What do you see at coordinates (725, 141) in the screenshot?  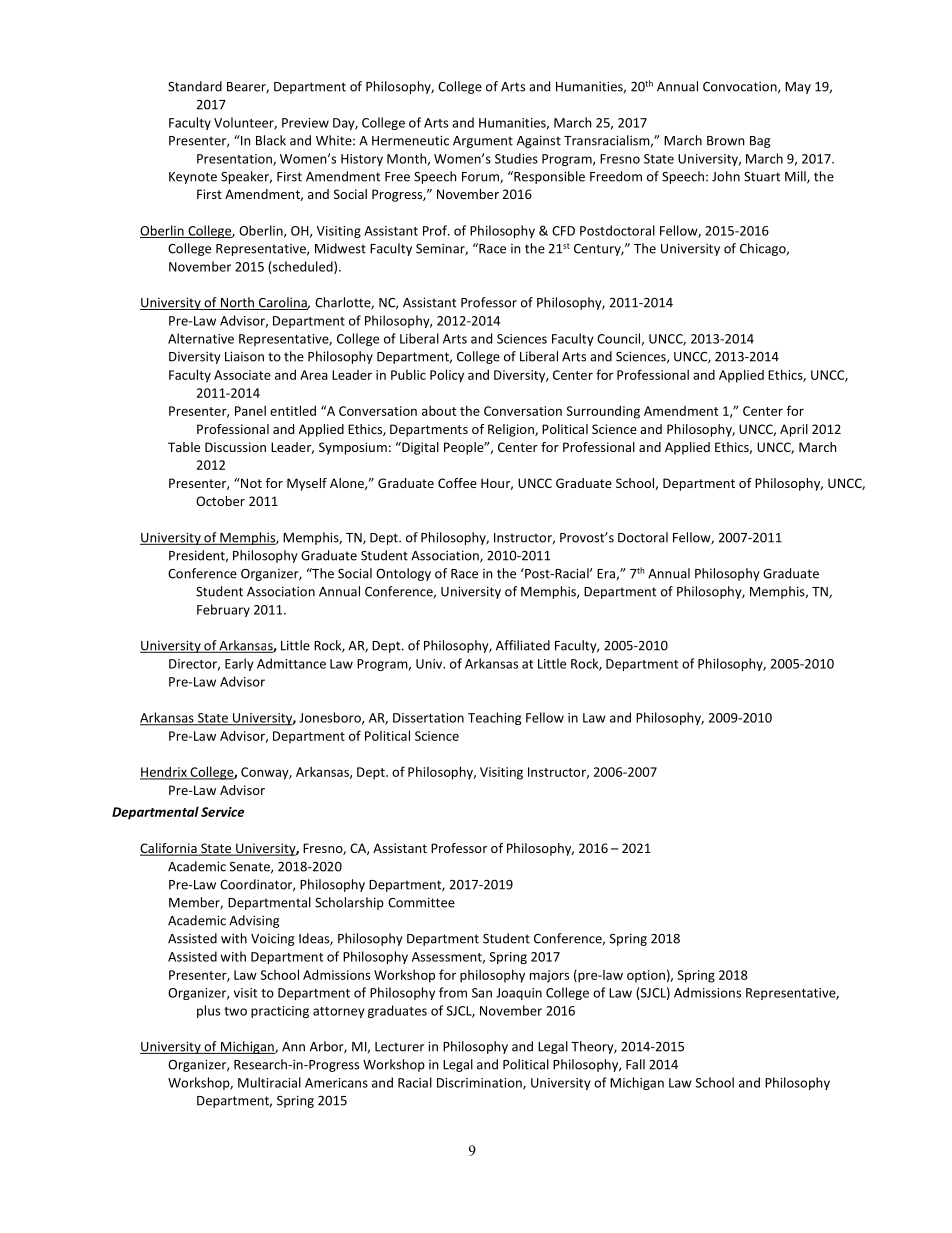 I see `Brown` at bounding box center [725, 141].
